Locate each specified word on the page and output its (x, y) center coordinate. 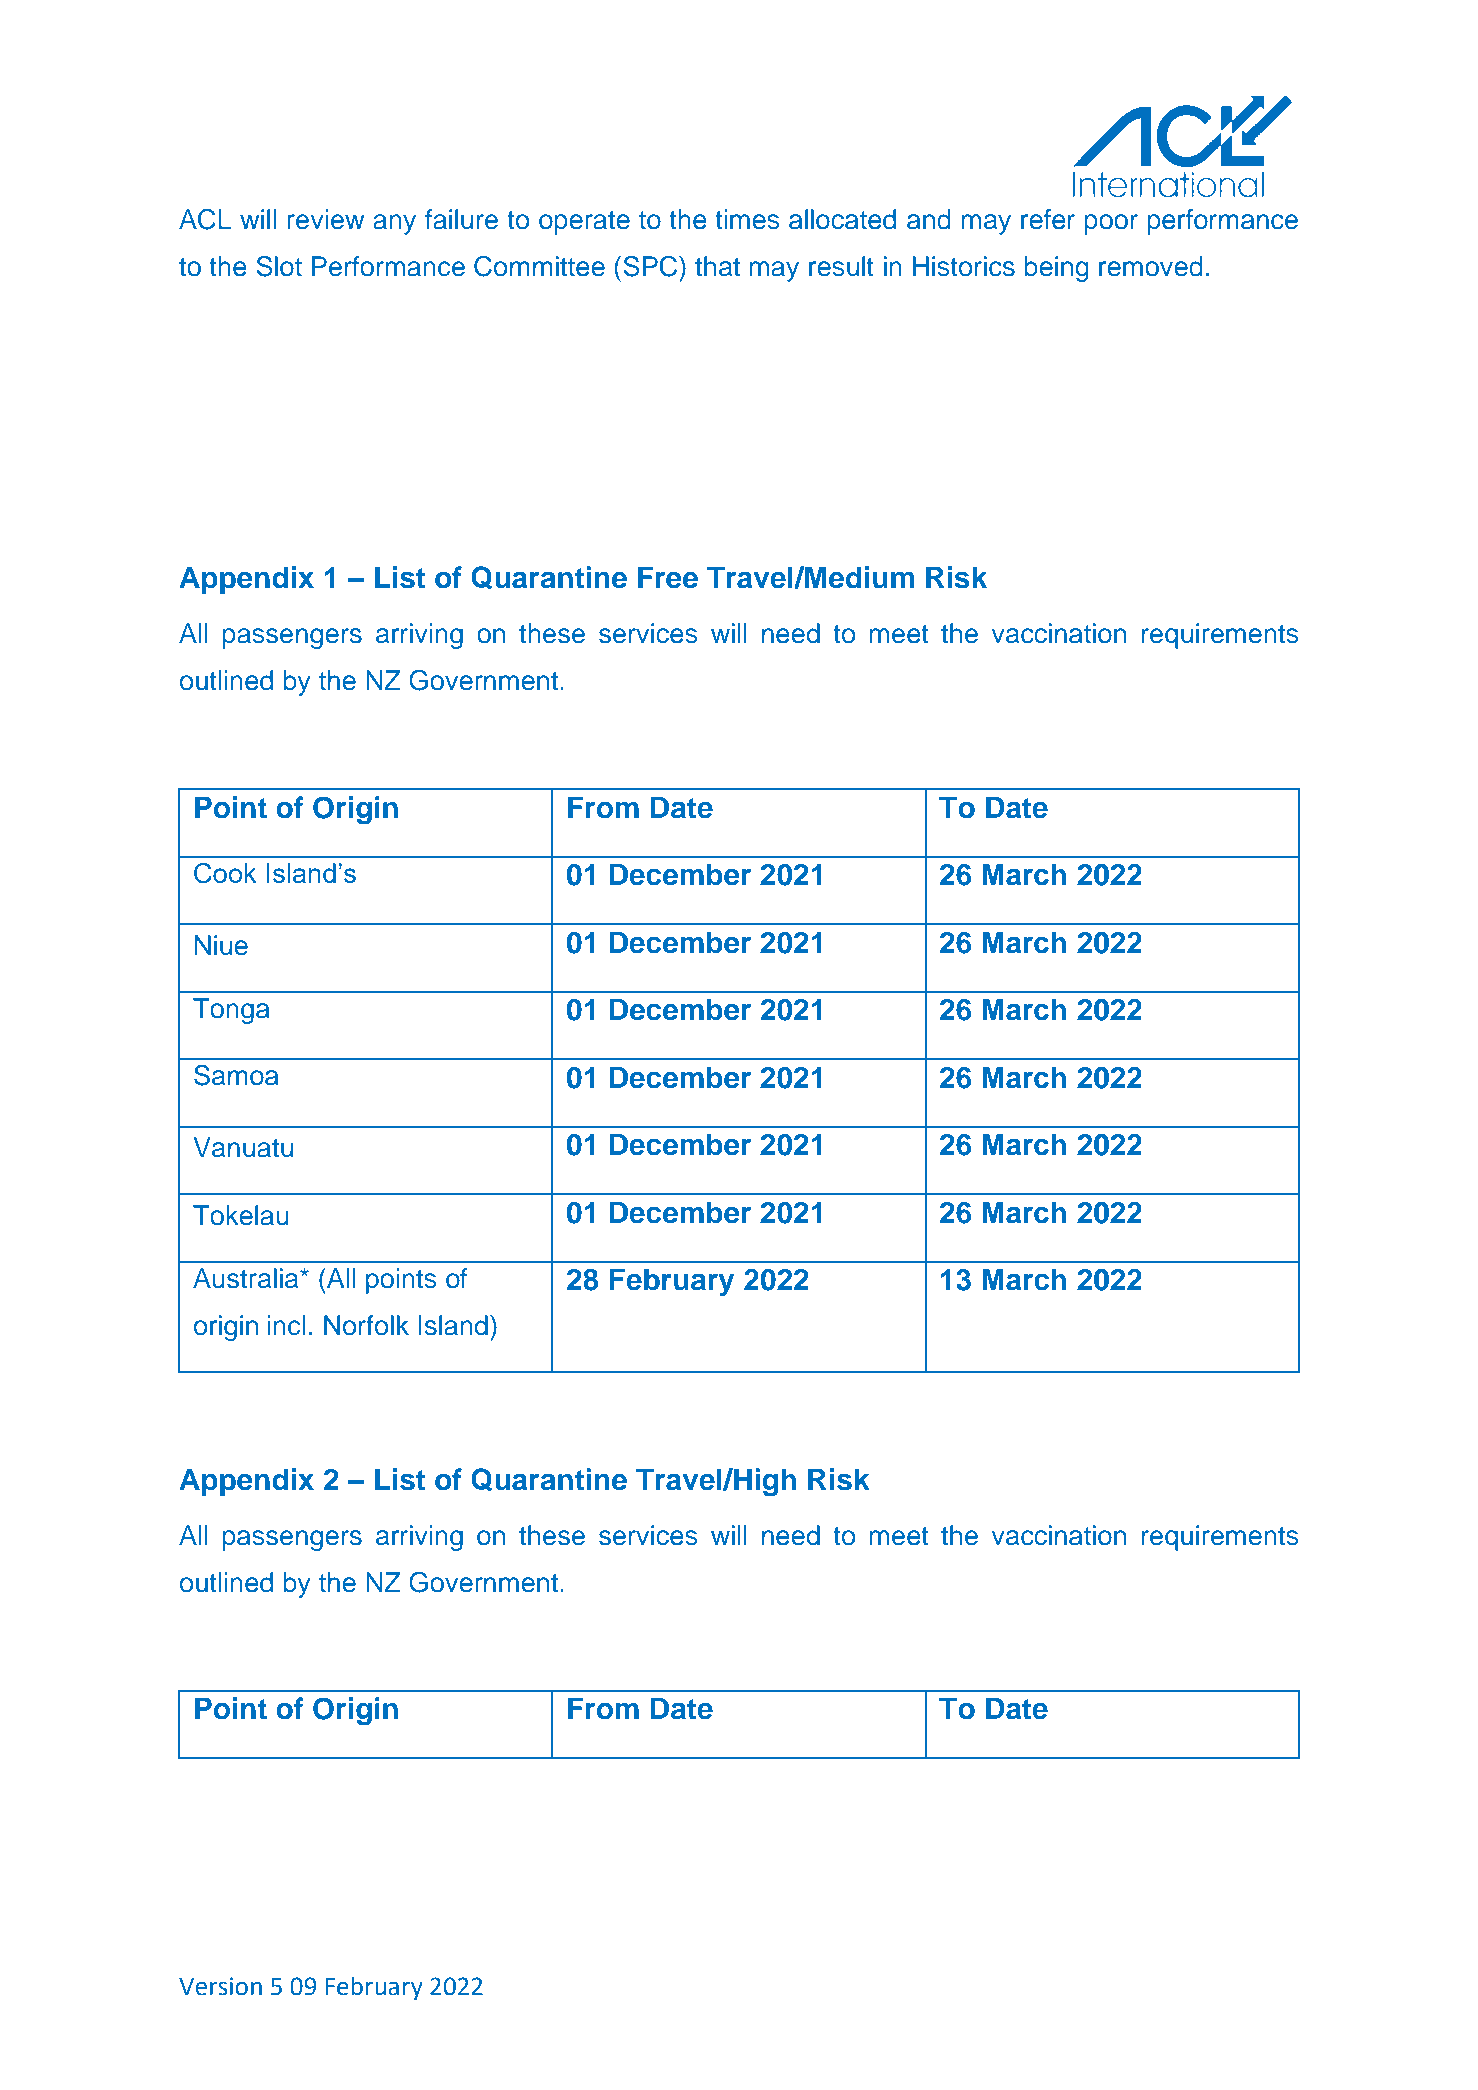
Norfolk (366, 1325)
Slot (279, 266)
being (1056, 269)
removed (1150, 266)
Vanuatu (243, 1147)
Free (668, 577)
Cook (225, 873)
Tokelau (240, 1215)
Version (220, 1986)
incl (286, 1325)
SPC (651, 266)
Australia (247, 1278)
